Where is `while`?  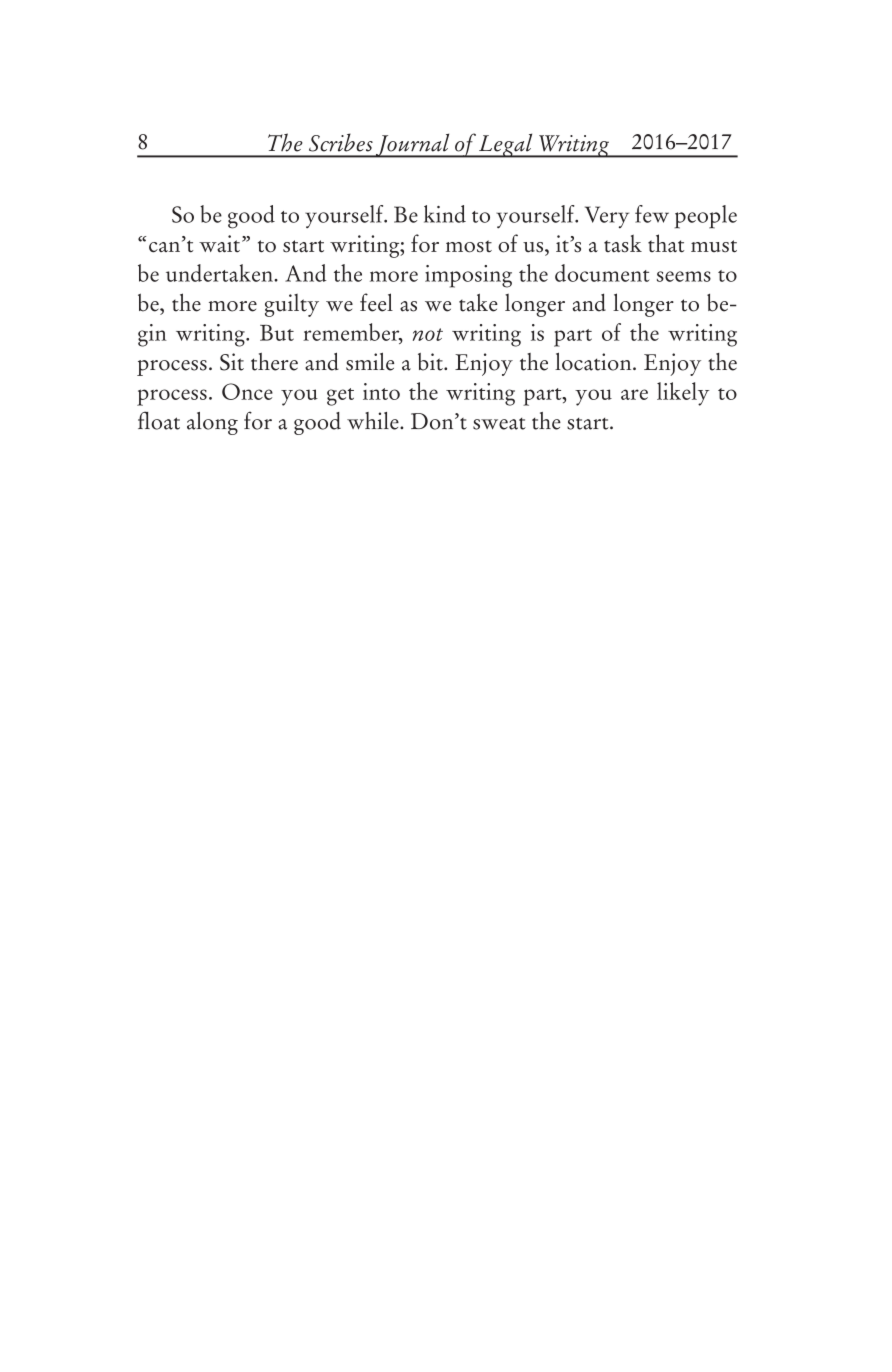
while is located at coordinates (374, 421).
